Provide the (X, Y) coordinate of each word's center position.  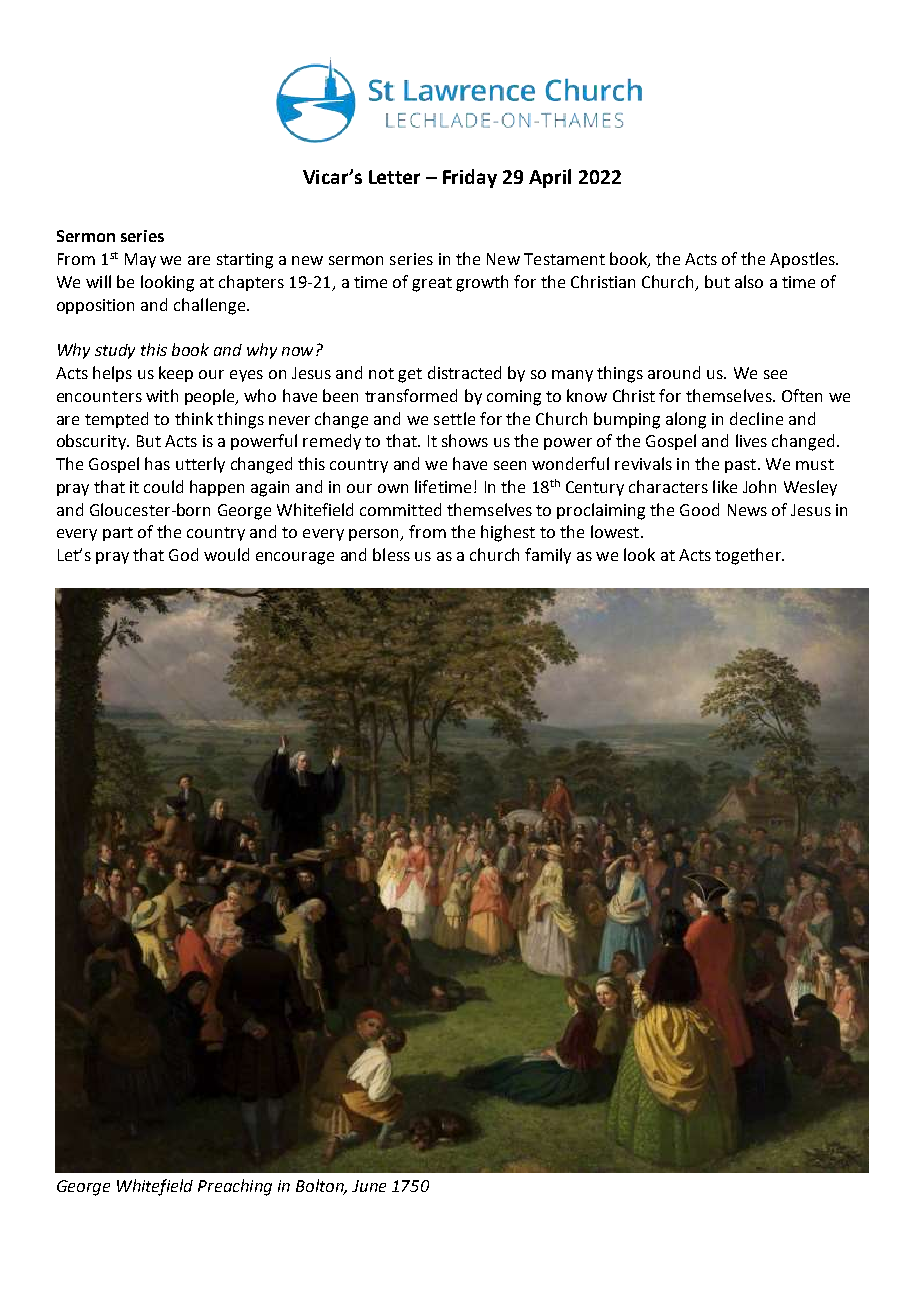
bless (391, 554)
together (749, 556)
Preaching (235, 1187)
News (747, 510)
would (226, 554)
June (369, 1186)
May (140, 260)
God (183, 554)
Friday (470, 178)
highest (508, 533)
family (548, 556)
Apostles (804, 260)
